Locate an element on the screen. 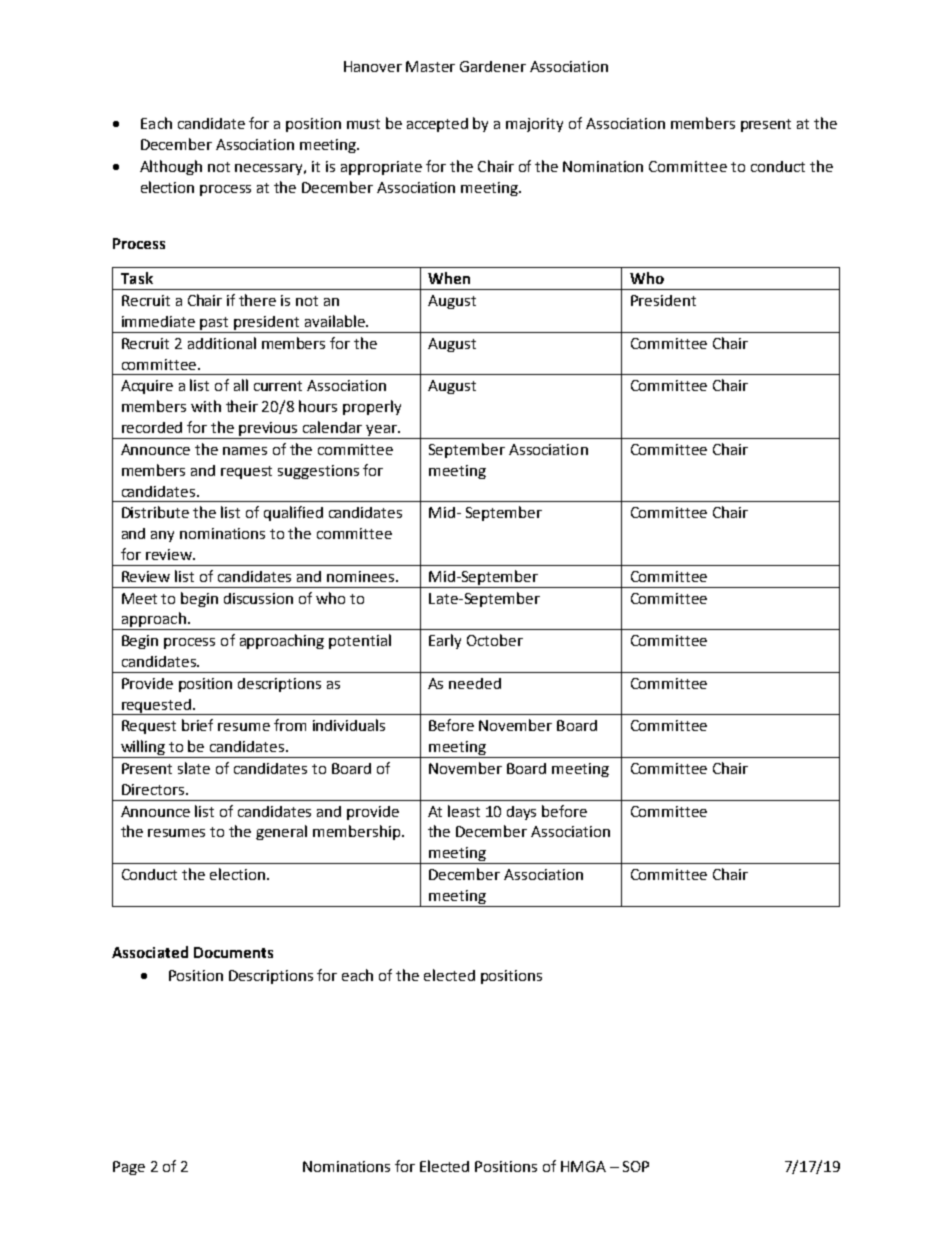 This screenshot has height=1233, width=952. Page is located at coordinates (129, 1168).
